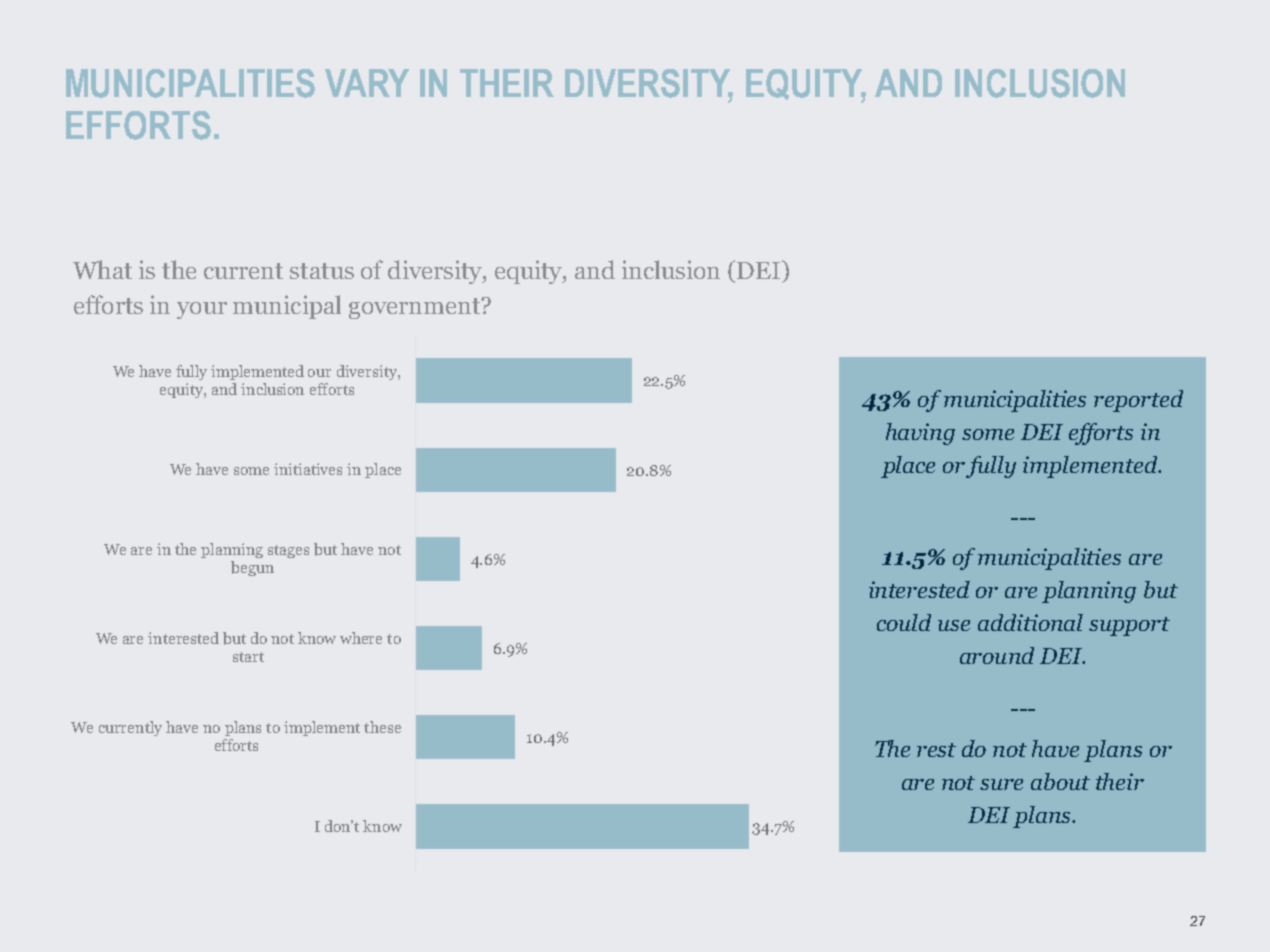  I want to click on having, so click(920, 434).
